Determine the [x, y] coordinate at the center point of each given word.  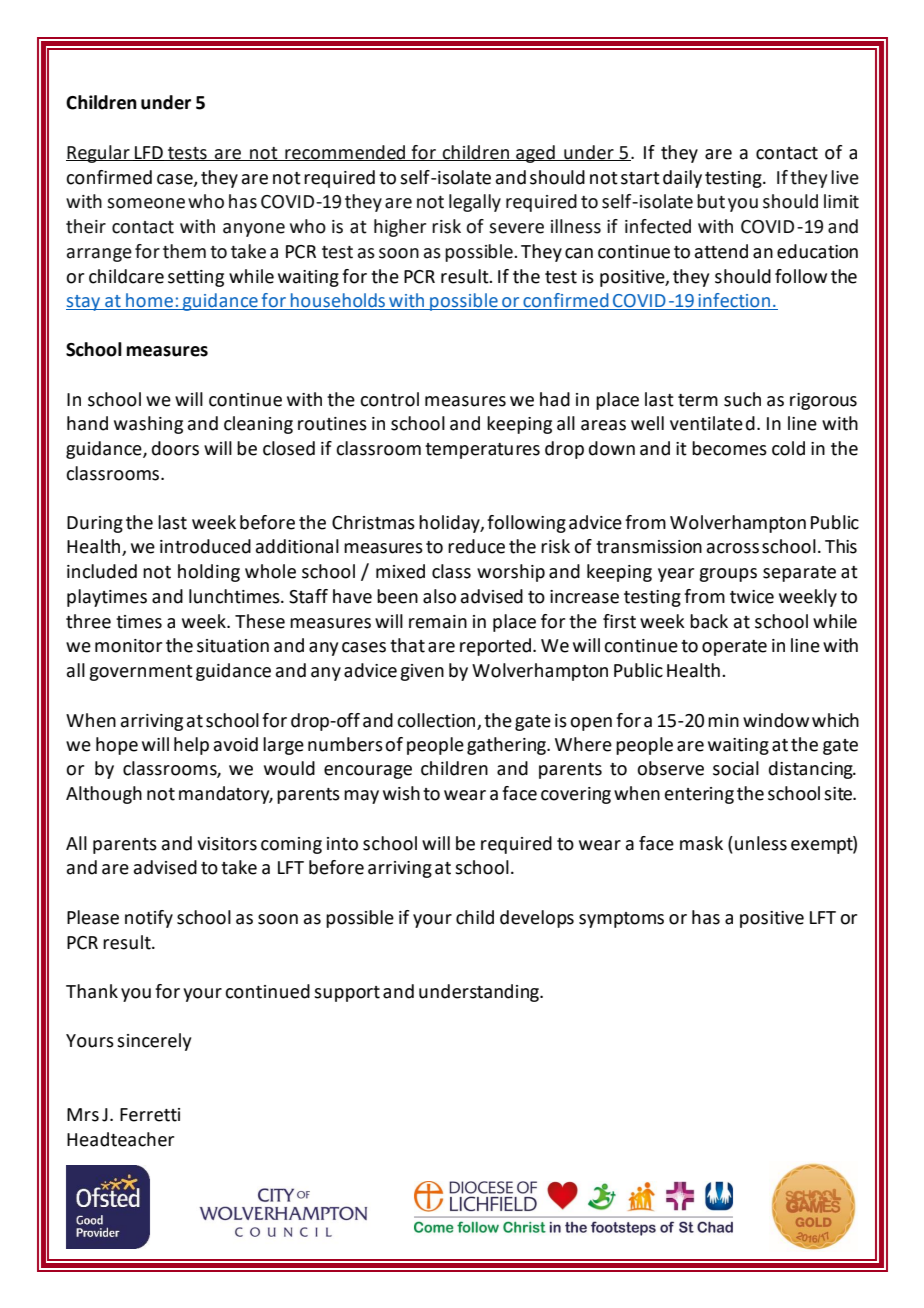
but [711, 201]
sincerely [154, 1042]
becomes [729, 448]
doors [175, 448]
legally [475, 203]
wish [401, 793]
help [191, 746]
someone [146, 203]
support [347, 994]
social [736, 768]
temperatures [482, 451]
